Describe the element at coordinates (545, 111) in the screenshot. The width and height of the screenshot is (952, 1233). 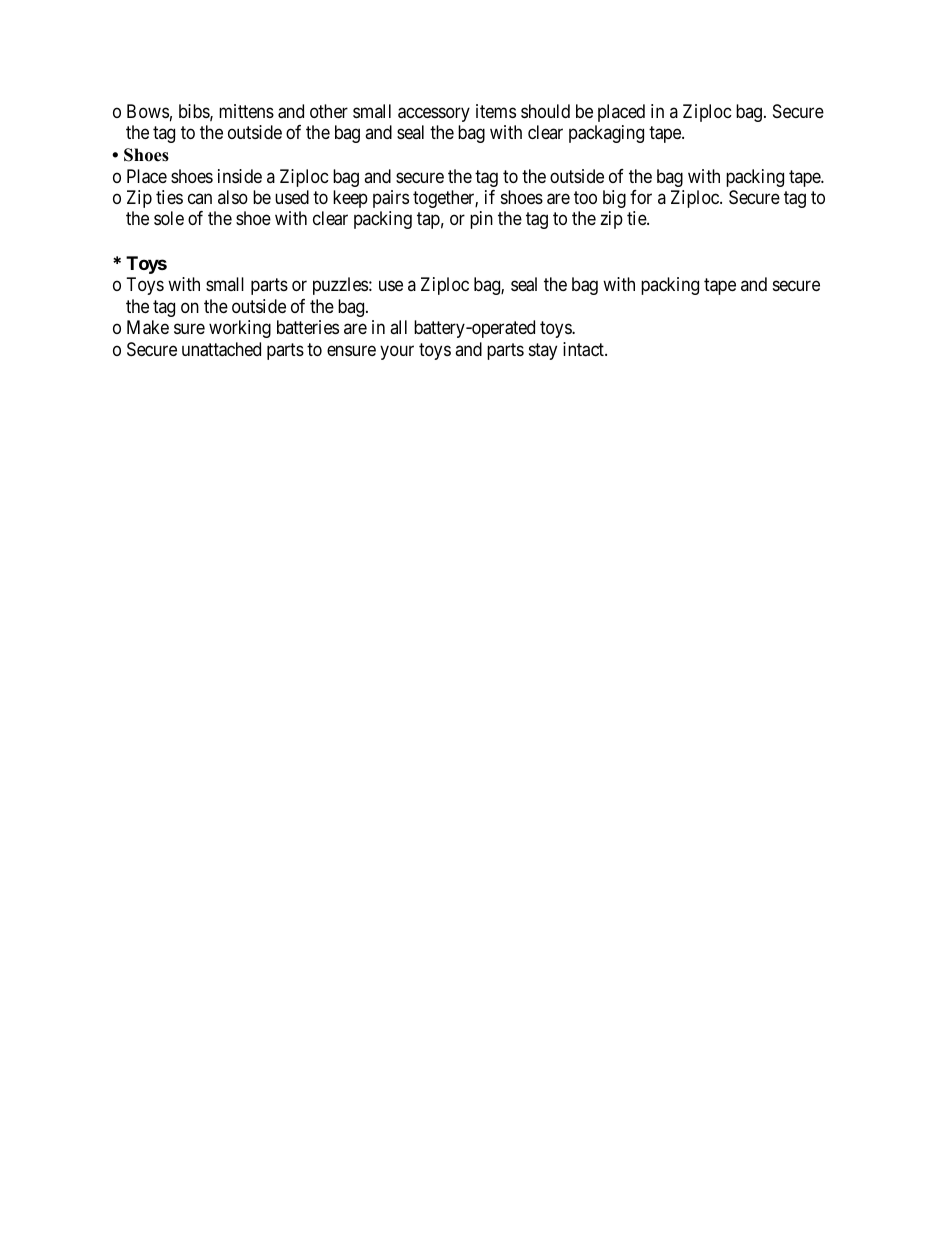
I see `should` at that location.
